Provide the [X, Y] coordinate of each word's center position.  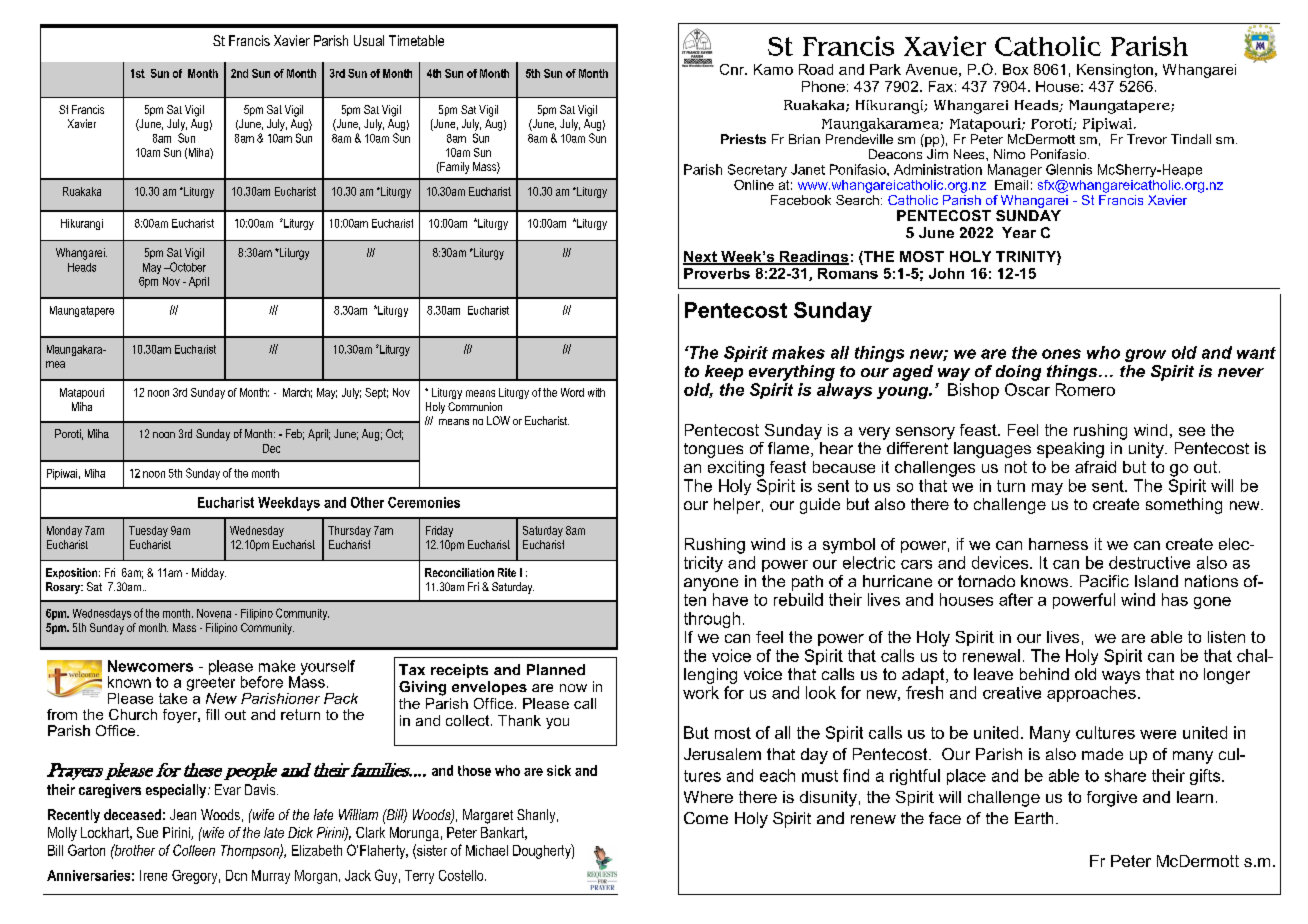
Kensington [1115, 71]
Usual [369, 40]
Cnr [733, 69]
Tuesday [148, 531]
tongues [713, 450]
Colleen [194, 850]
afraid [1095, 467]
